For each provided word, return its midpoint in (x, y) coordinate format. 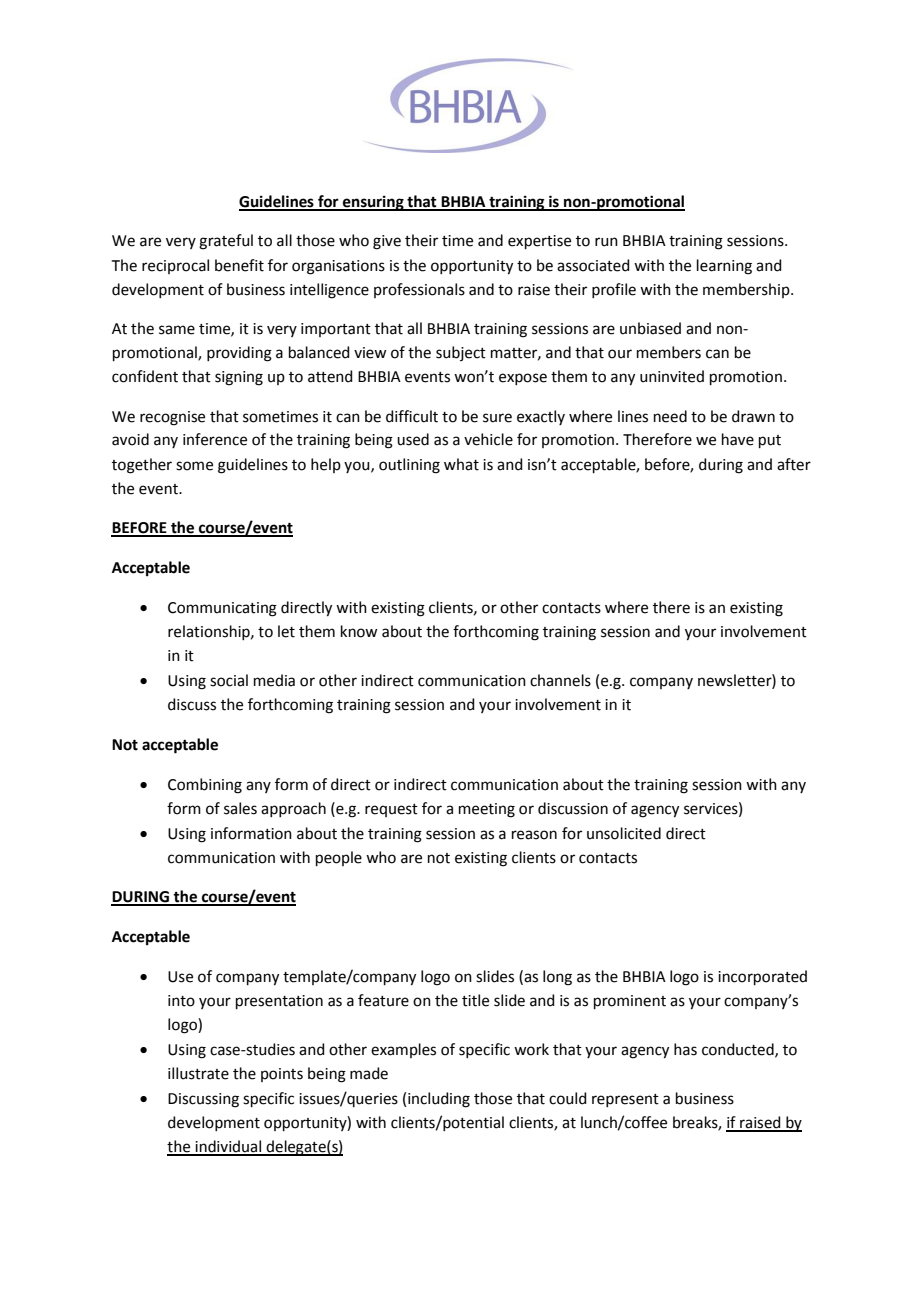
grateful (226, 242)
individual (228, 1147)
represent (625, 1100)
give (387, 242)
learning (724, 267)
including (439, 1100)
